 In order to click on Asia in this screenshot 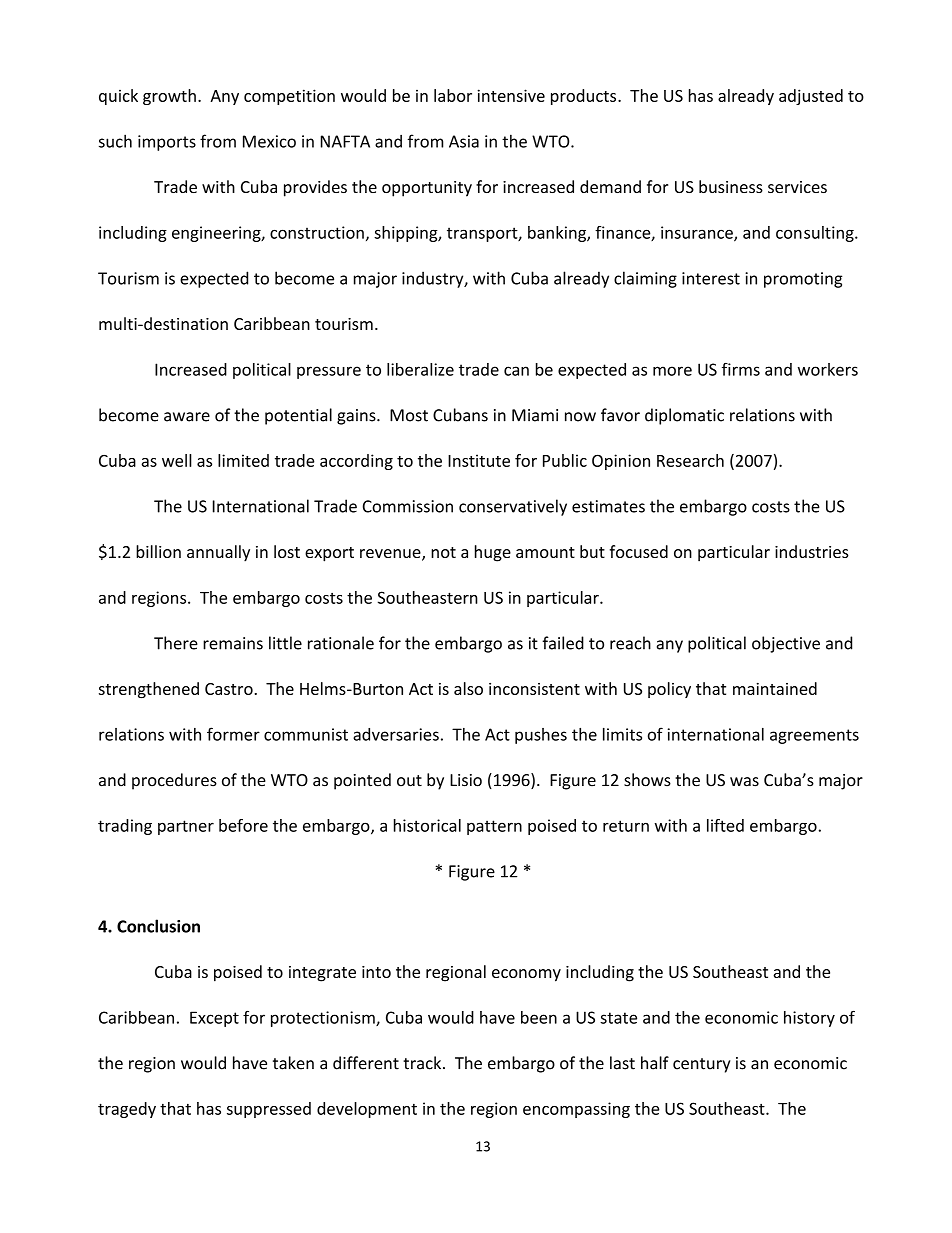, I will do `click(464, 141)`.
